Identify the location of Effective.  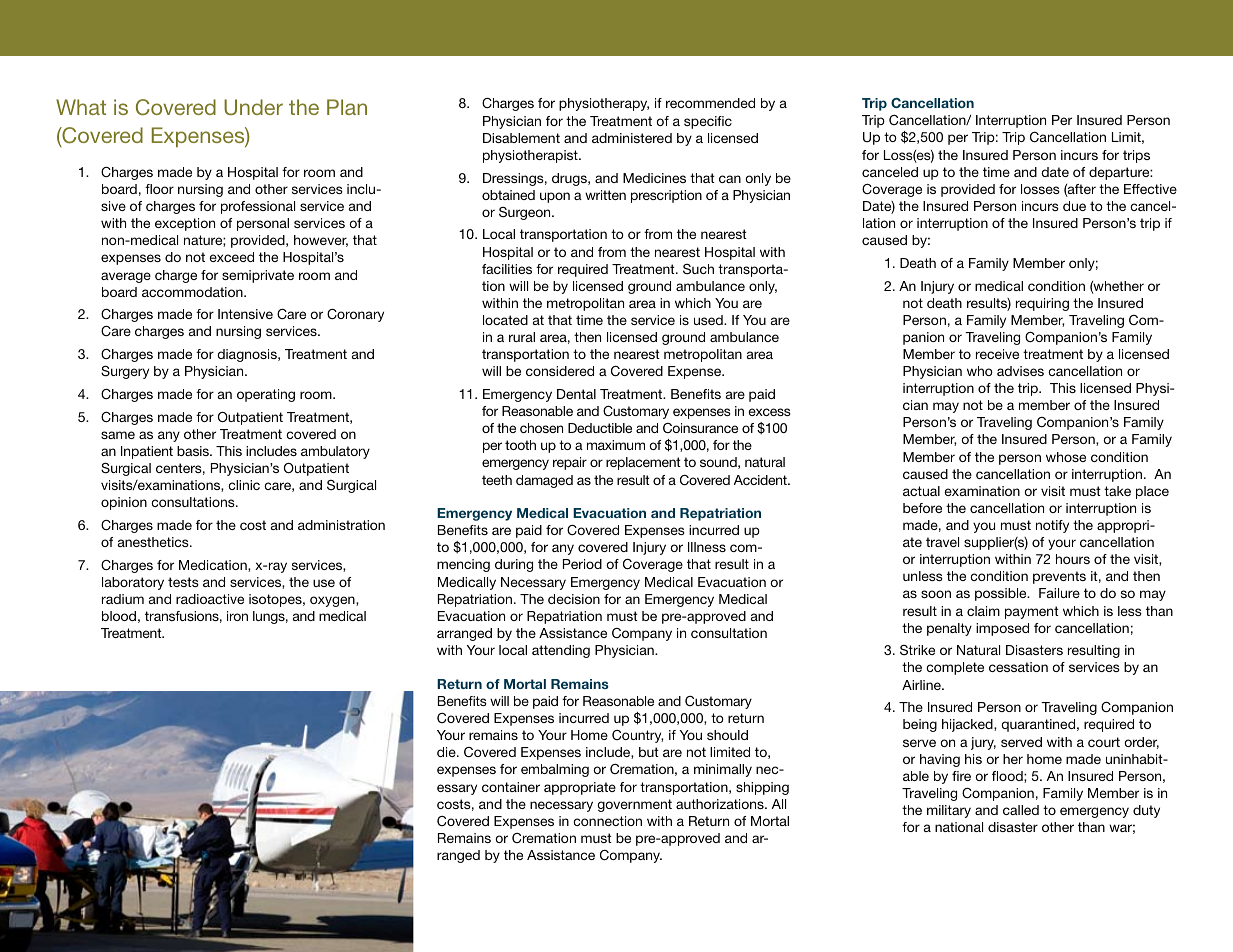
(1150, 189).
